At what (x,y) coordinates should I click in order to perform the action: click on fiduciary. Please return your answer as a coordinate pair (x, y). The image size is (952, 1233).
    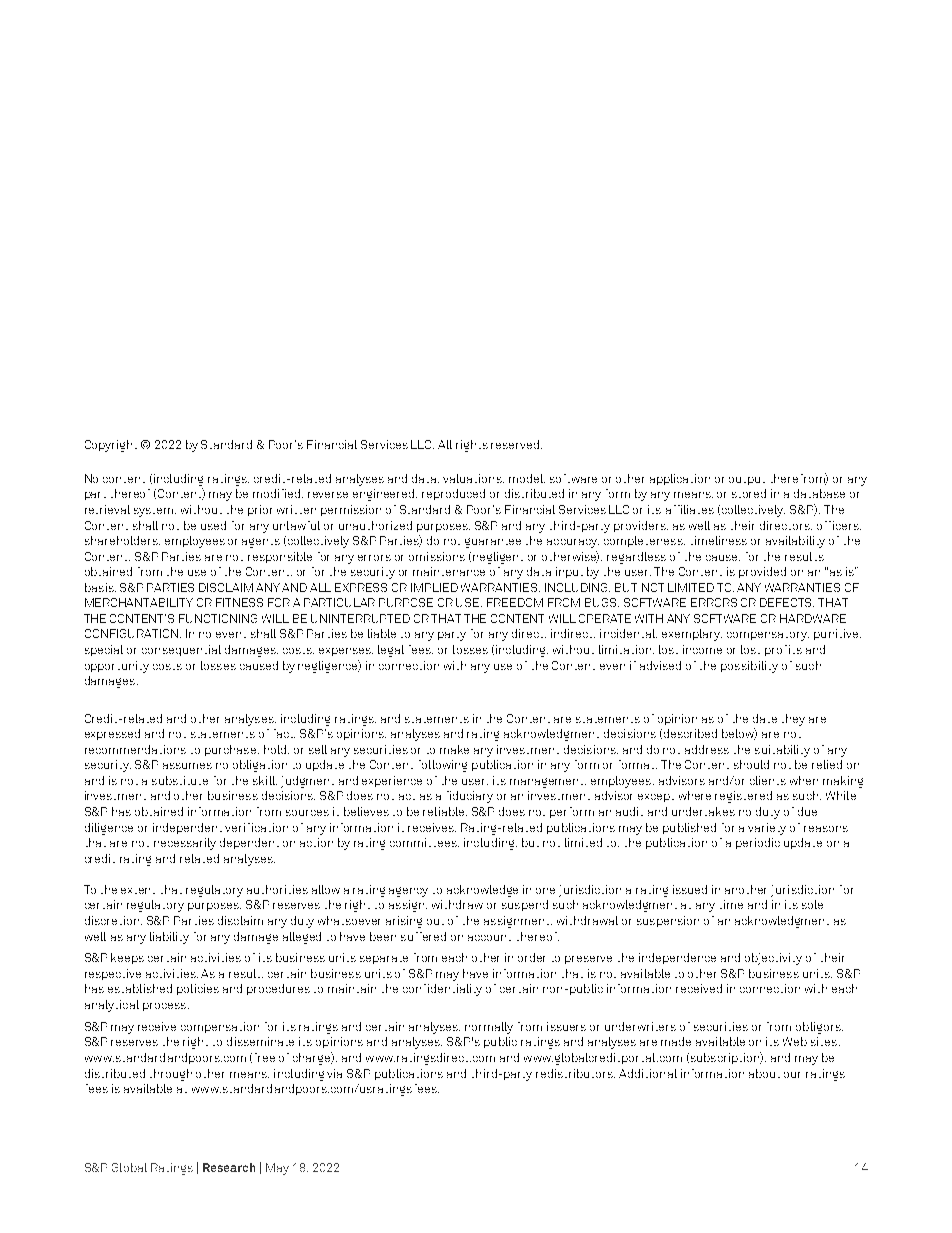
    Looking at the image, I should click on (470, 797).
